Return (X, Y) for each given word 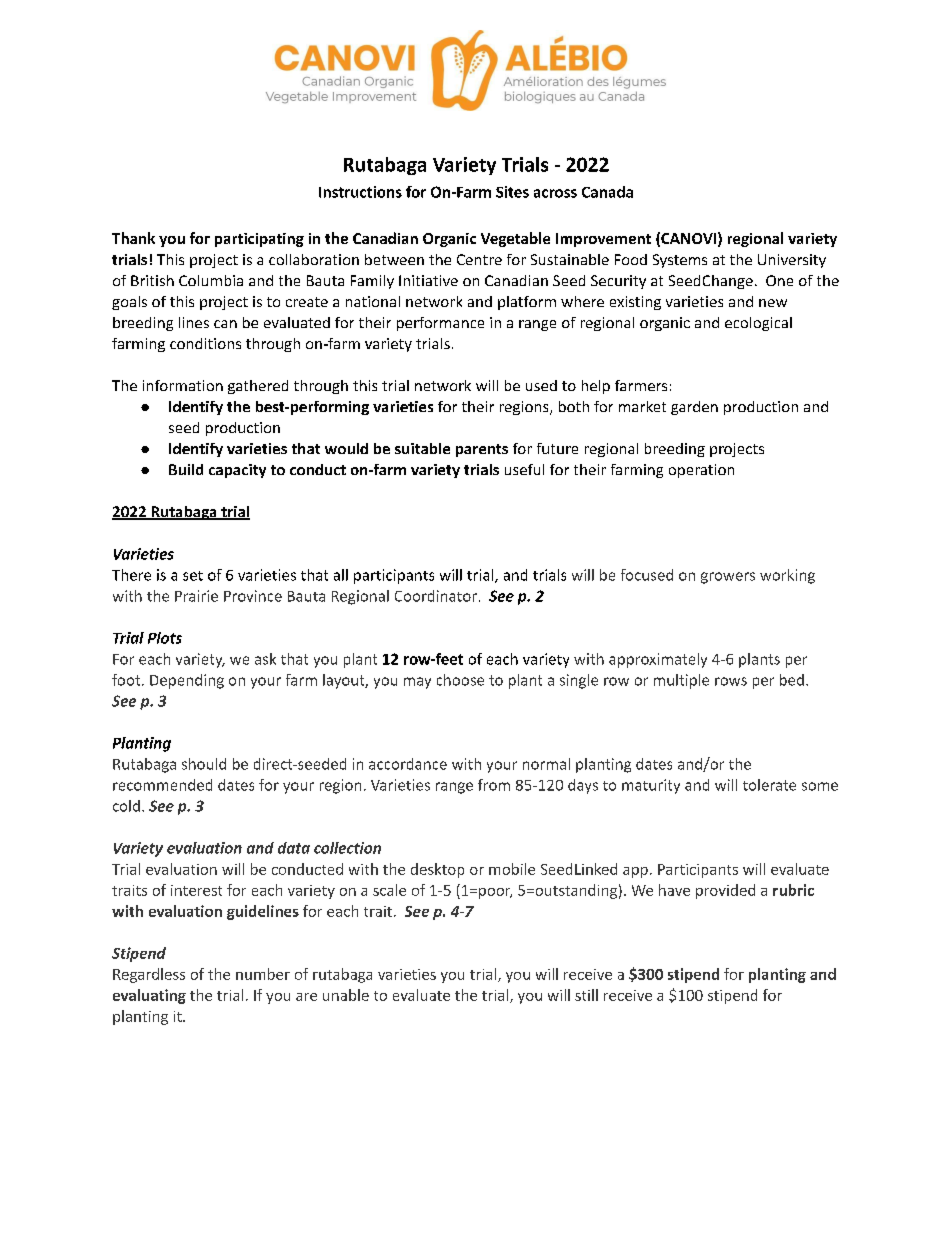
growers (728, 578)
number (263, 974)
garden (694, 408)
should (204, 764)
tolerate (769, 785)
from (494, 785)
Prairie (196, 596)
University (792, 261)
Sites (512, 192)
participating (259, 240)
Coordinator (436, 596)
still (586, 995)
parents (482, 450)
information (183, 385)
